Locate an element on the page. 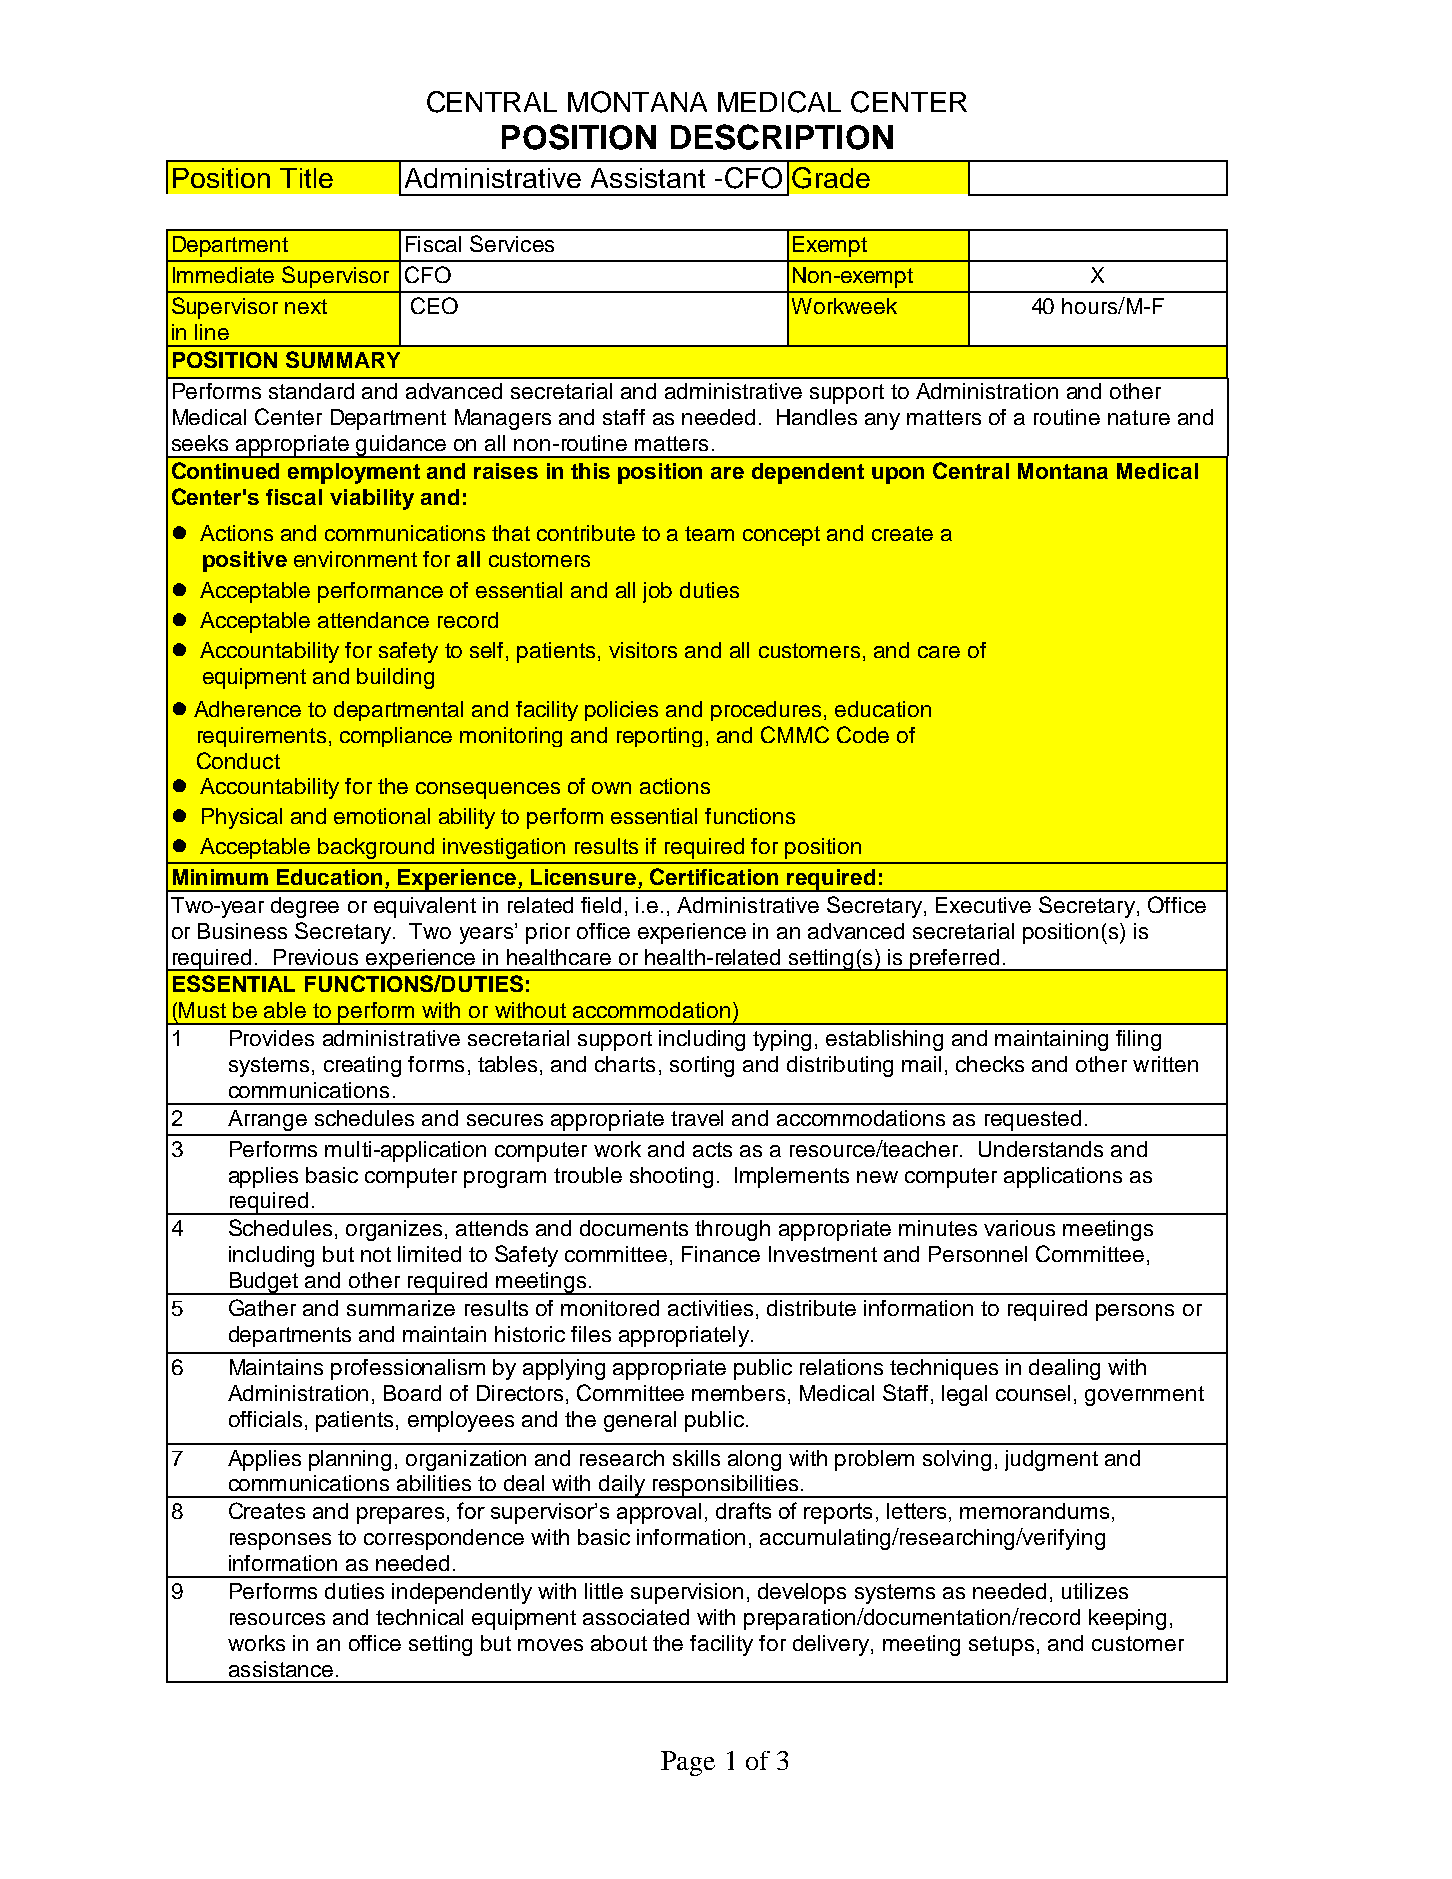 This document has width=1452, height=1879. setups is located at coordinates (1001, 1646).
